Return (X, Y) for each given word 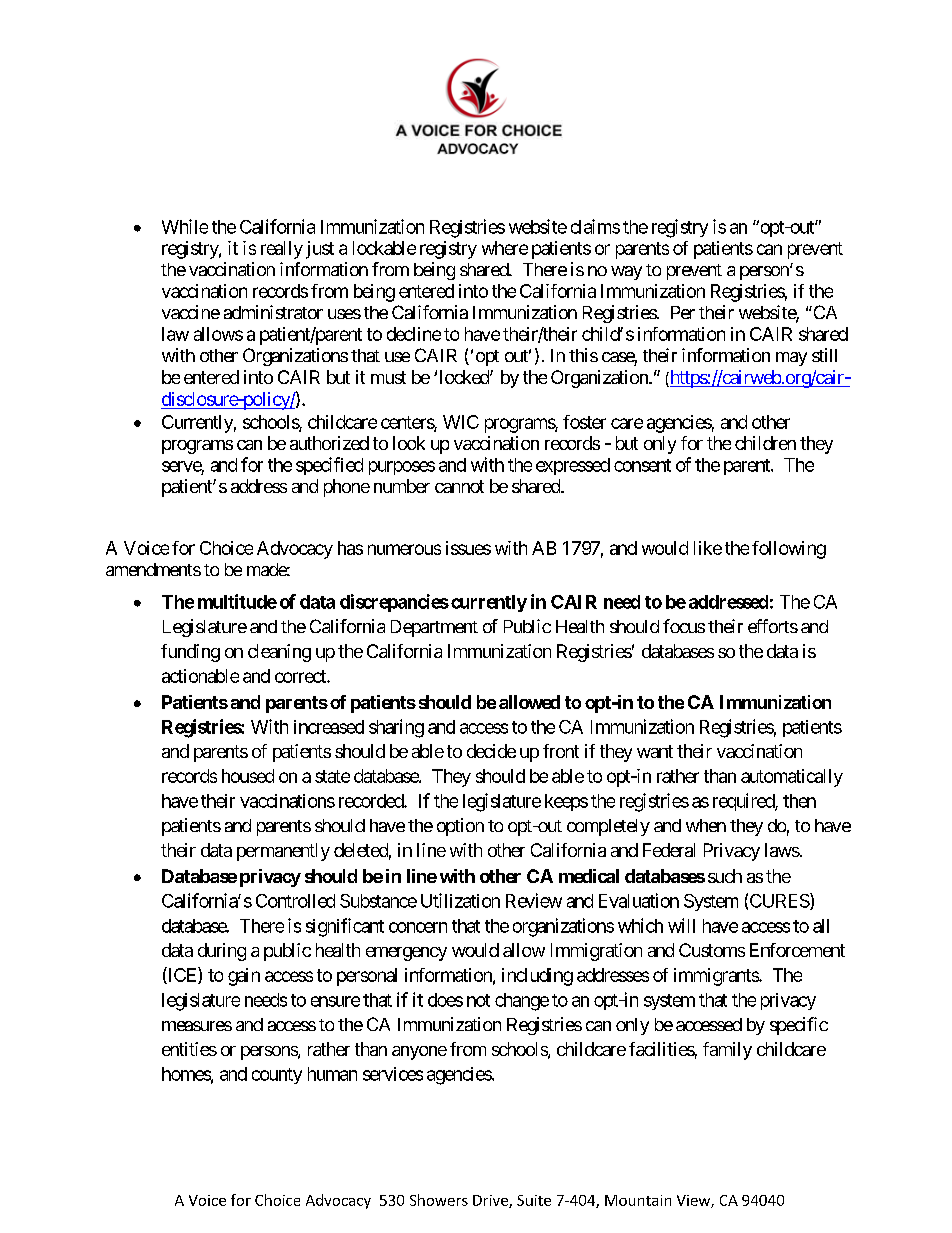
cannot (459, 486)
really (282, 250)
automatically (792, 778)
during (222, 952)
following (789, 550)
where (505, 248)
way (626, 273)
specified (329, 466)
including (537, 977)
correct (301, 676)
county (277, 1076)
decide (491, 751)
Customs (712, 950)
